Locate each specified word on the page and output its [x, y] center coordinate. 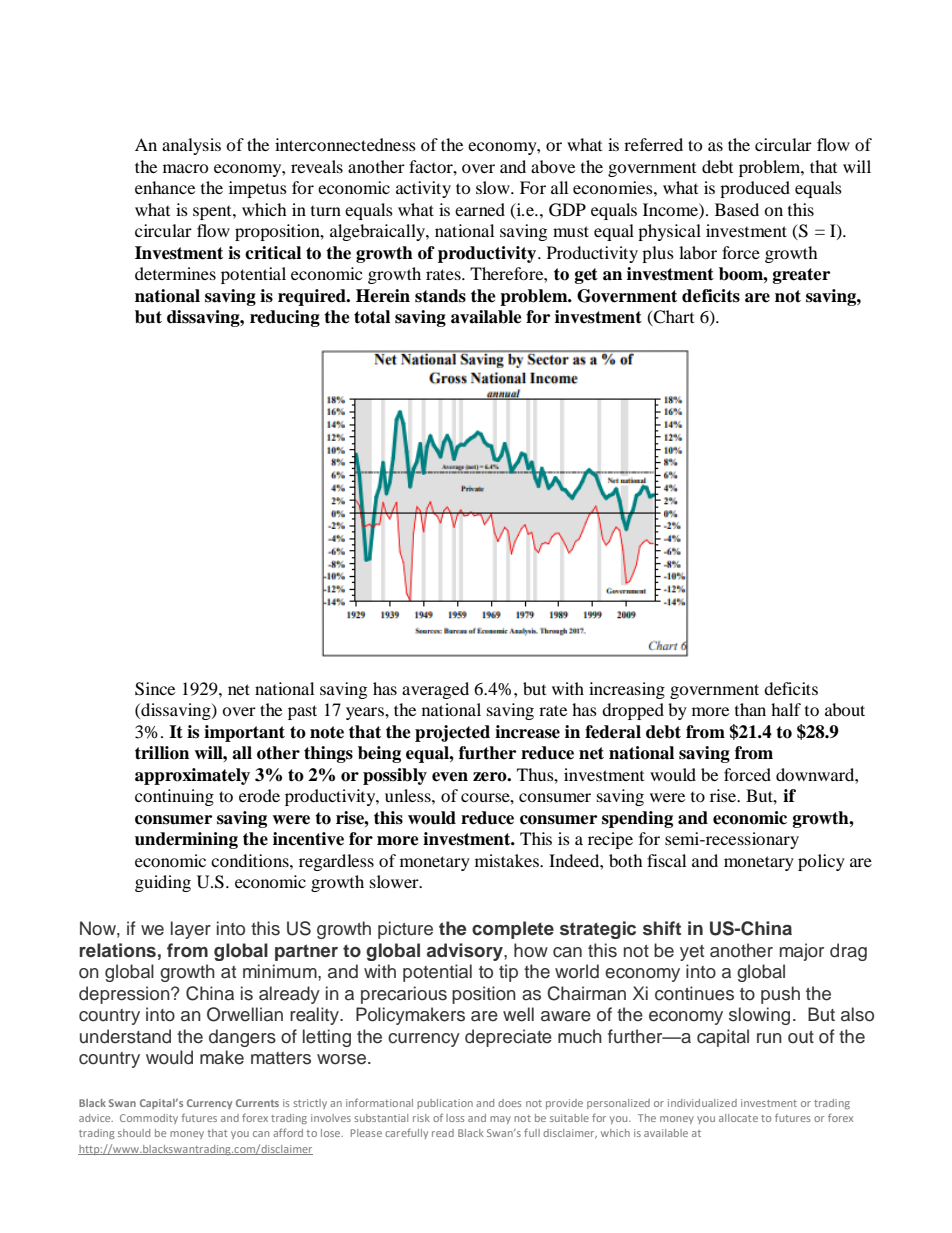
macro [186, 168]
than [750, 709]
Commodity [149, 1119]
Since [155, 689]
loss [455, 1118]
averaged [435, 690]
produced [755, 189]
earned [480, 209]
